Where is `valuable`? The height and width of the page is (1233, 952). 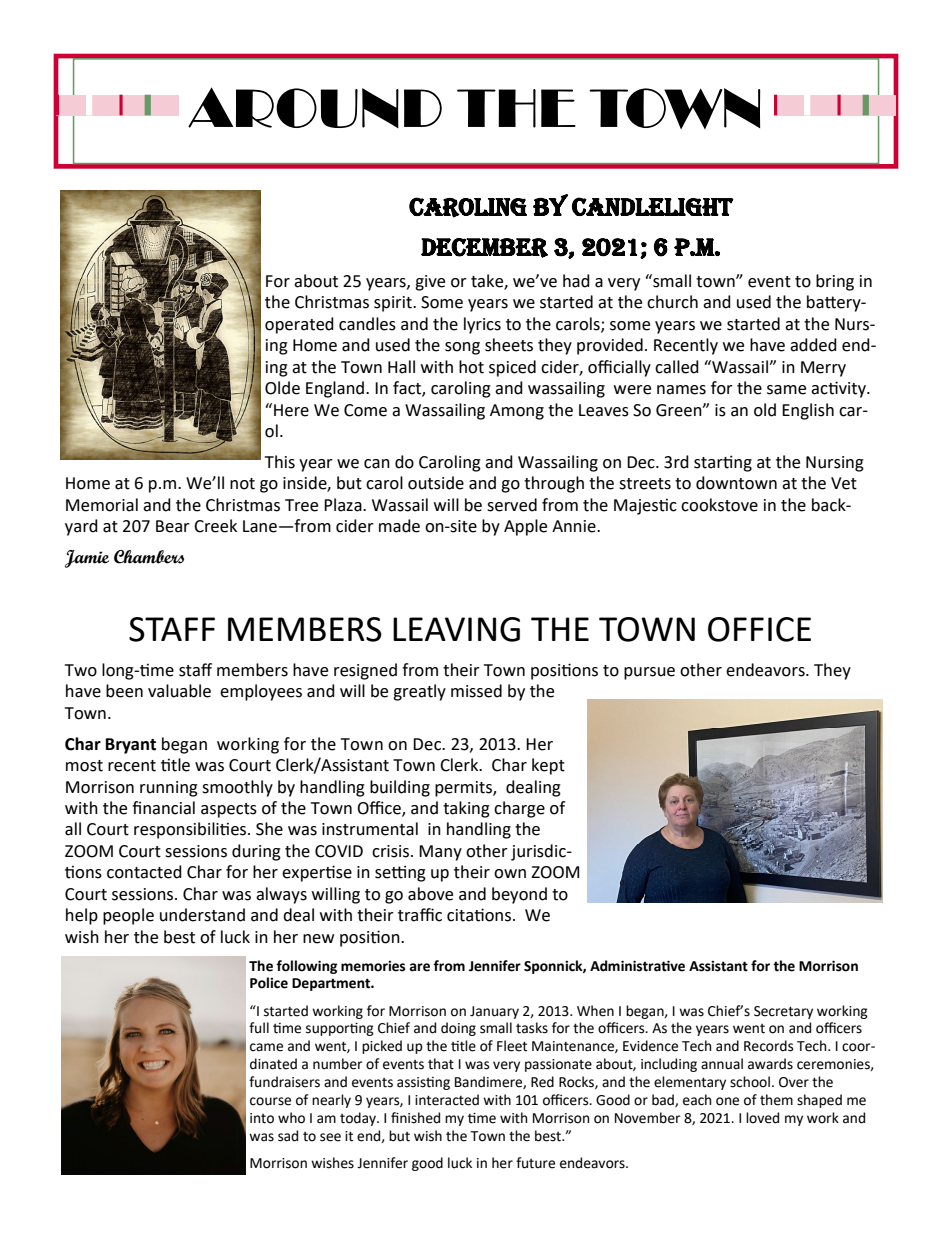 valuable is located at coordinates (179, 691).
